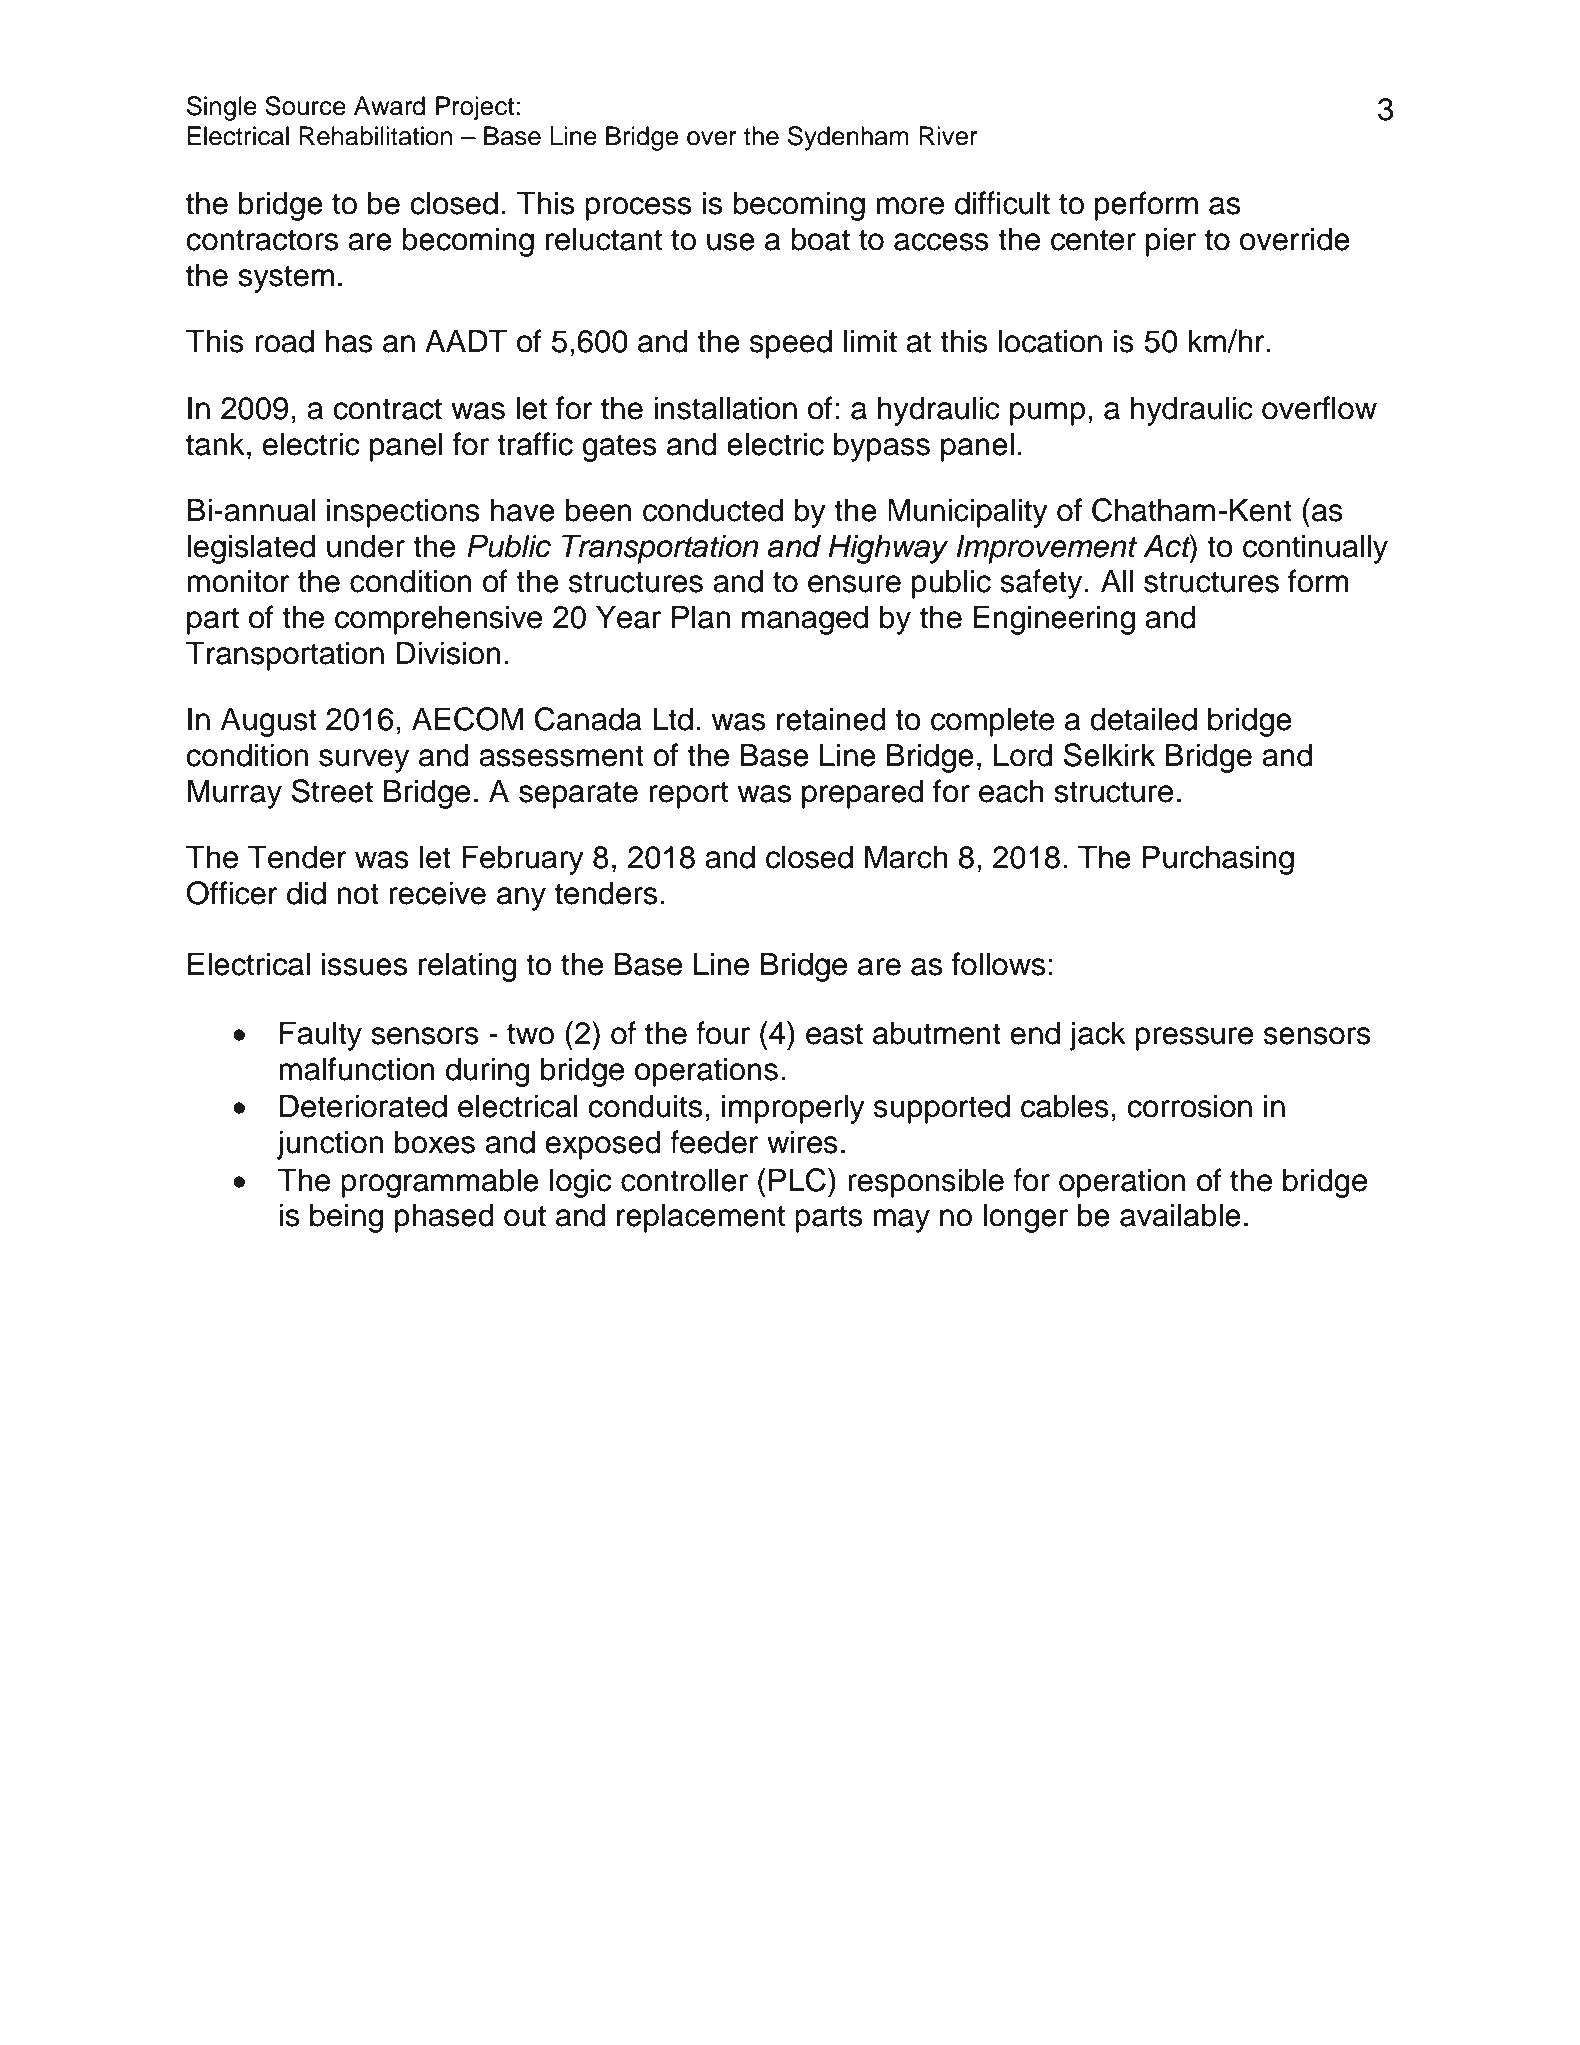 This screenshot has height=2045, width=1580. Describe the element at coordinates (805, 620) in the screenshot. I see `managed` at that location.
